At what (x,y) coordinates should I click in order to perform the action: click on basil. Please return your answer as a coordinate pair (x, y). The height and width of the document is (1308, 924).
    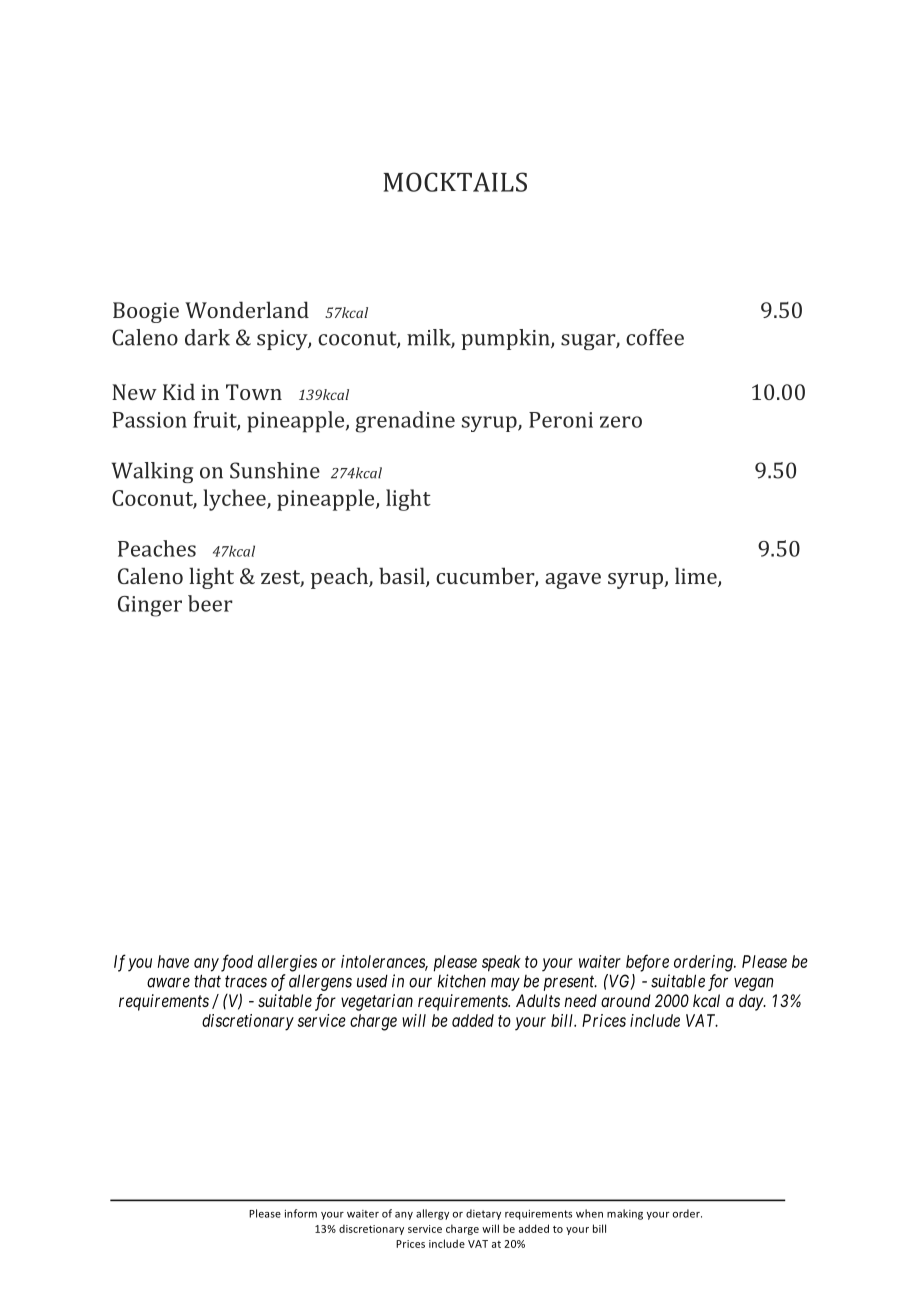
    Looking at the image, I should click on (403, 577).
